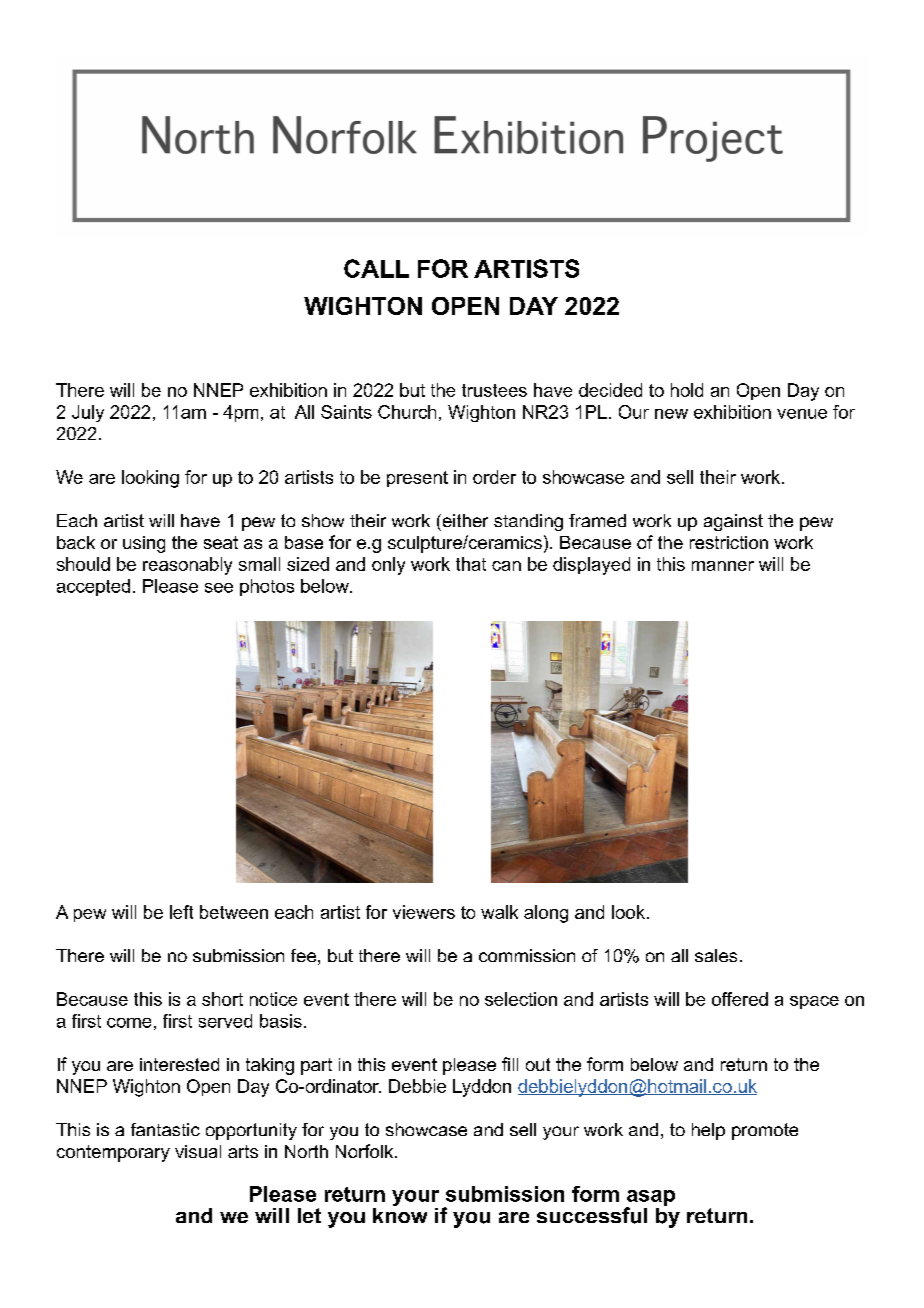 The width and height of the screenshot is (924, 1308). I want to click on viewers, so click(424, 912).
